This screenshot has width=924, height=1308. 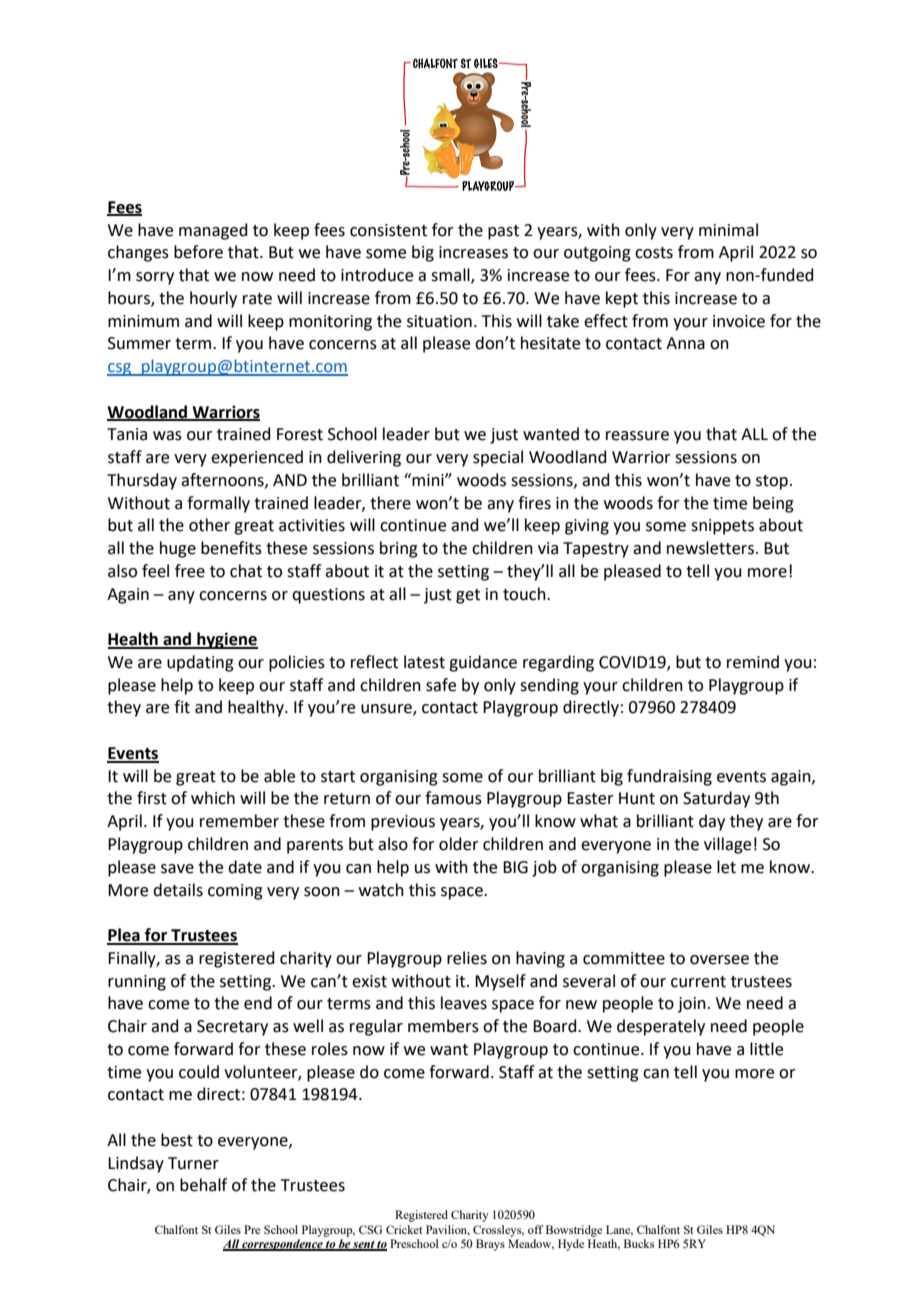 I want to click on village, so click(x=727, y=845).
